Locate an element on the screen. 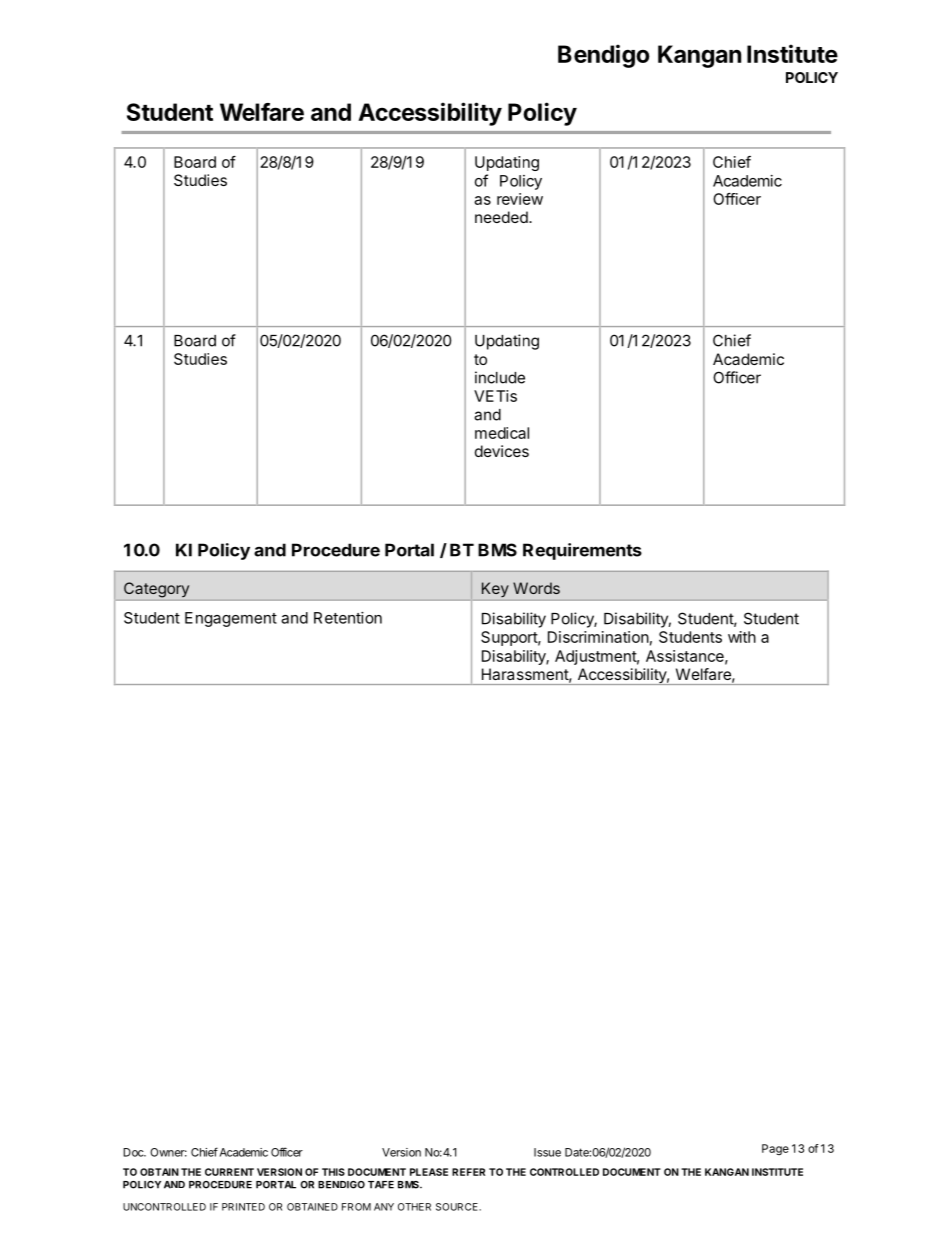 This screenshot has height=1233, width=952. review is located at coordinates (520, 199).
